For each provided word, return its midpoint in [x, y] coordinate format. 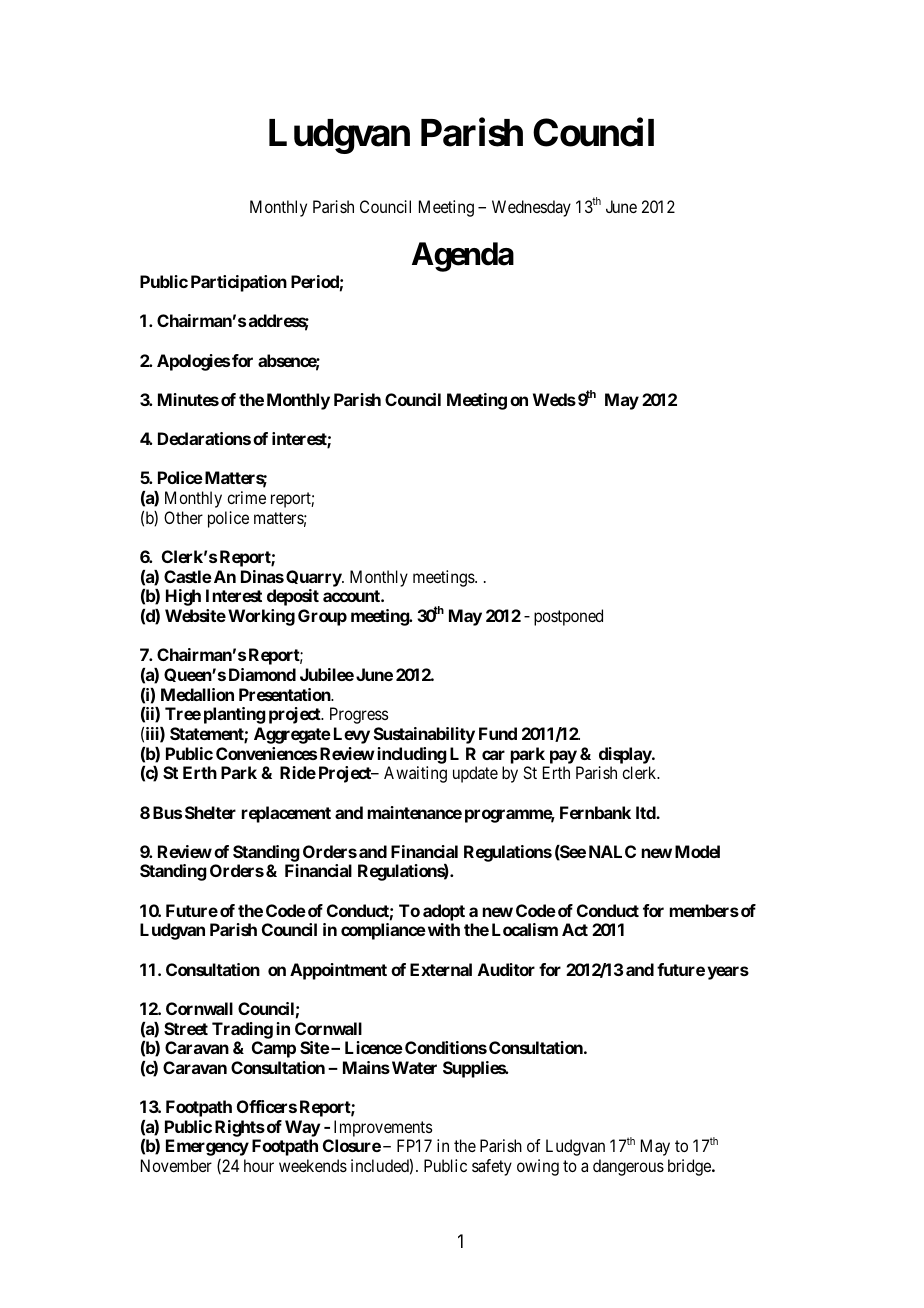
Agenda [463, 257]
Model [697, 851]
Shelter [210, 812]
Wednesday [531, 208]
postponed [568, 617]
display [626, 755]
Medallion [197, 694]
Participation [239, 283]
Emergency [207, 1147]
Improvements [383, 1128]
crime [246, 497]
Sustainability [424, 735]
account [352, 596]
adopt [444, 912]
